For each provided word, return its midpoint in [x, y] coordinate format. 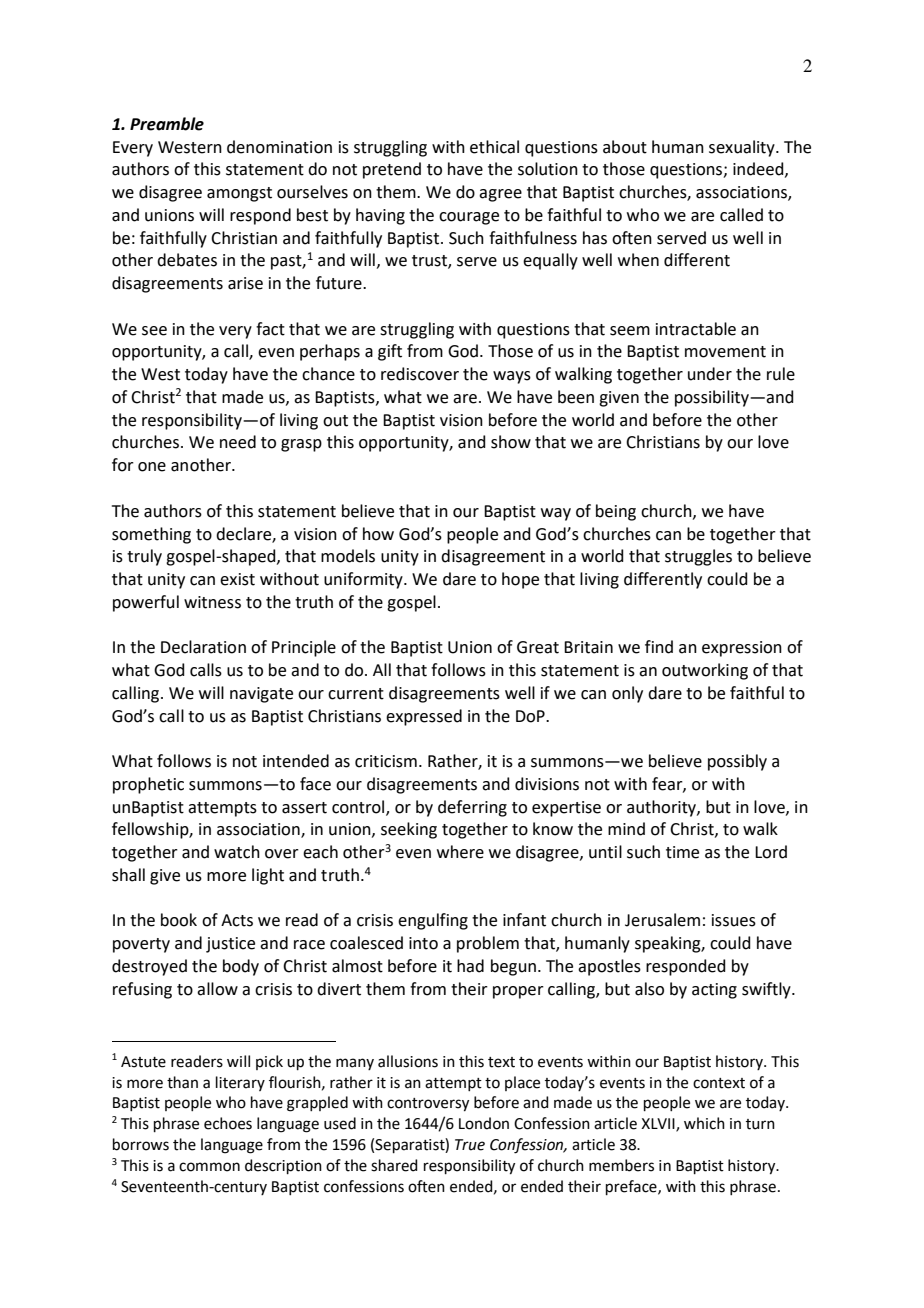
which [704, 1123]
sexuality [743, 148]
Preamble [167, 124]
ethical [494, 147]
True [470, 1145]
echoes [228, 1123]
